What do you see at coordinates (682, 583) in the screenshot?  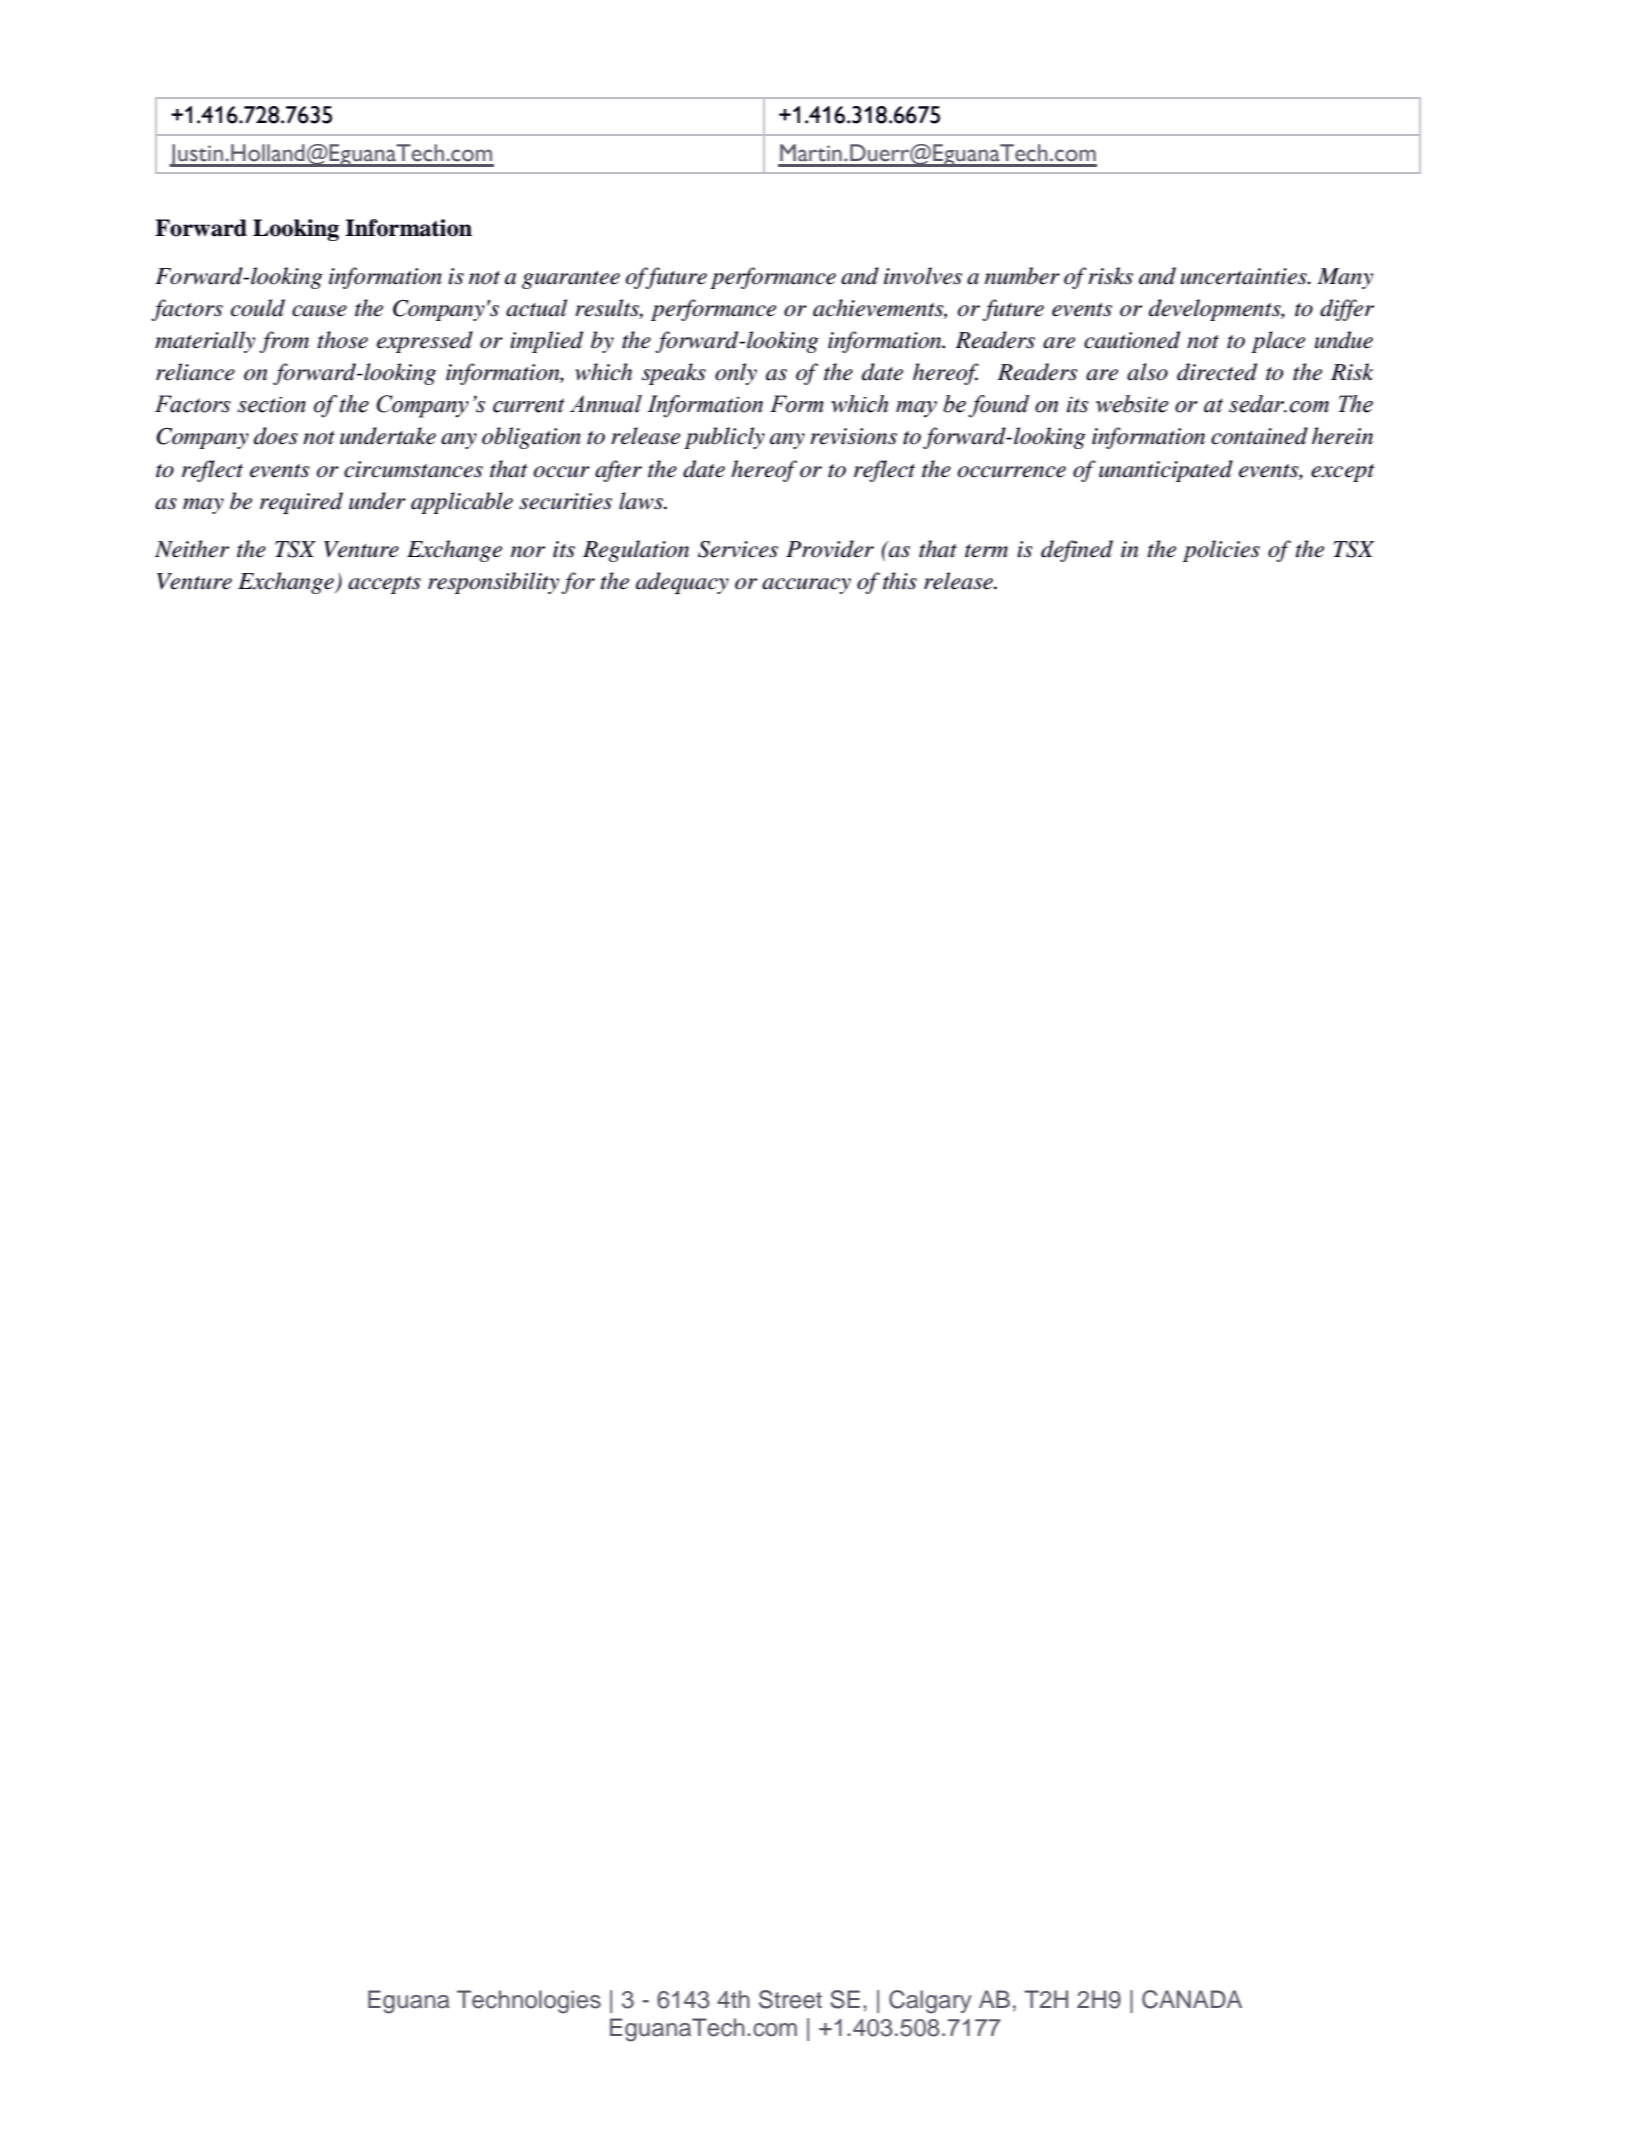 I see `adequacy` at bounding box center [682, 583].
